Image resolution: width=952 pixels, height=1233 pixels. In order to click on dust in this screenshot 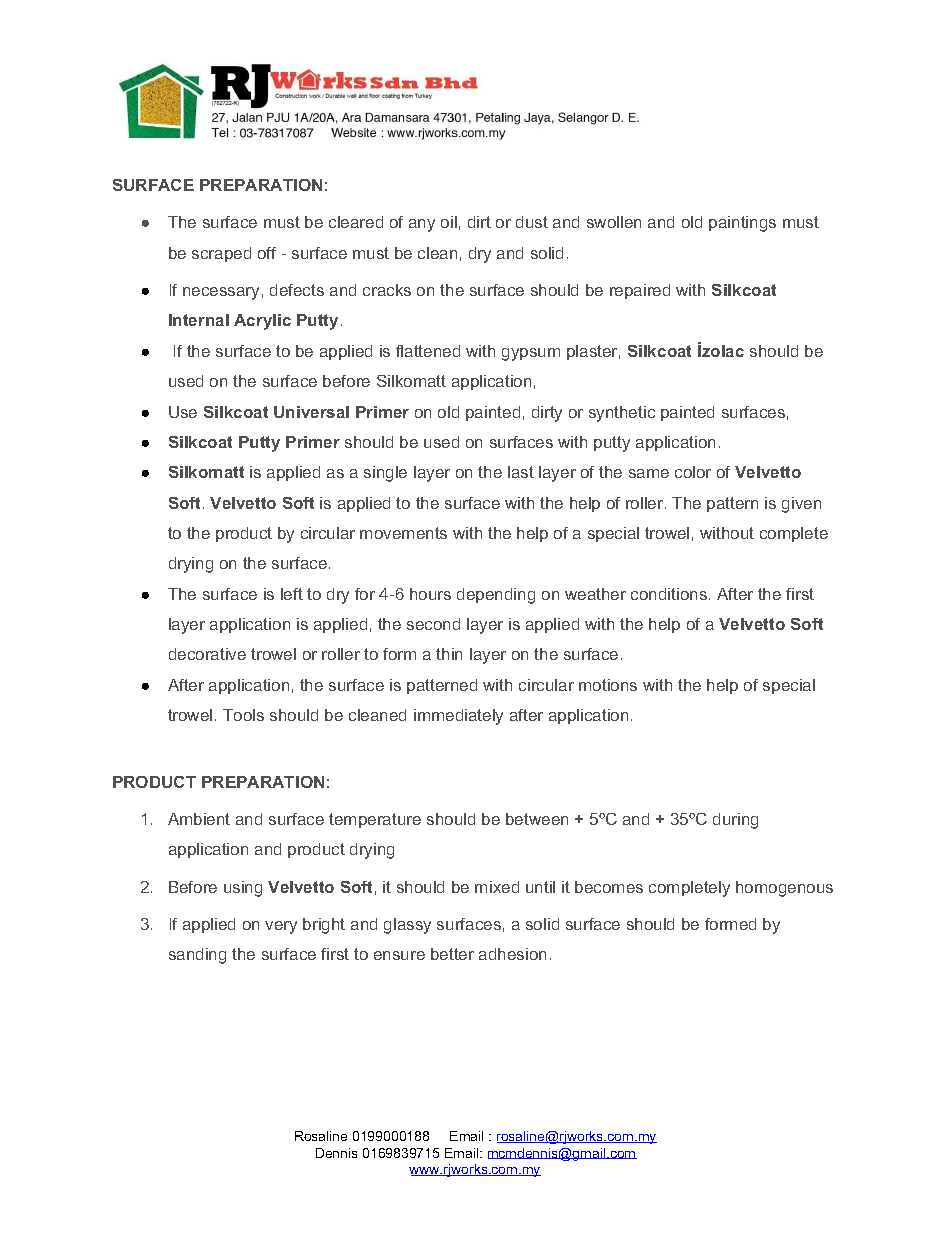, I will do `click(532, 222)`.
